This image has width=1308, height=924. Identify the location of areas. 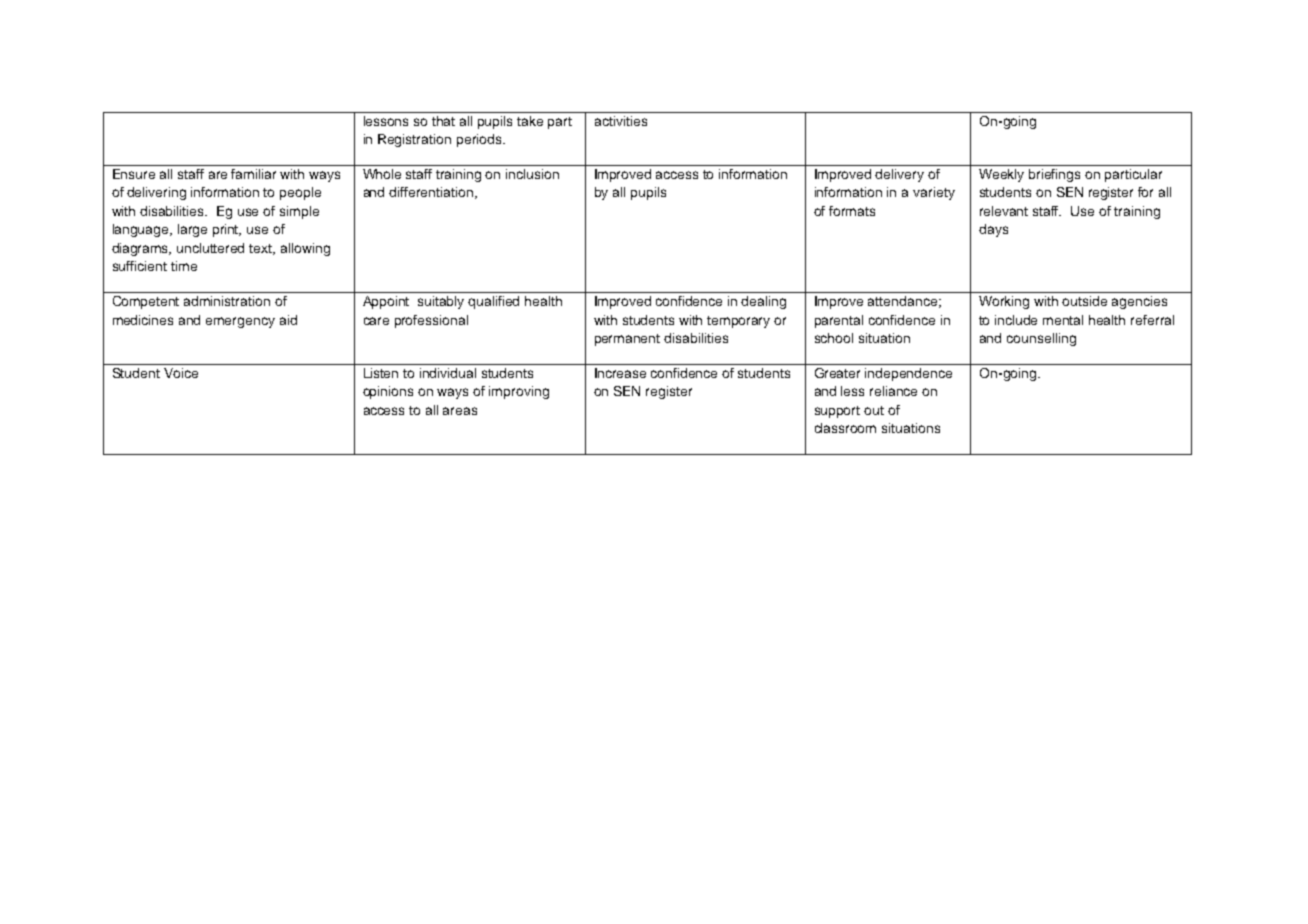
(460, 411).
